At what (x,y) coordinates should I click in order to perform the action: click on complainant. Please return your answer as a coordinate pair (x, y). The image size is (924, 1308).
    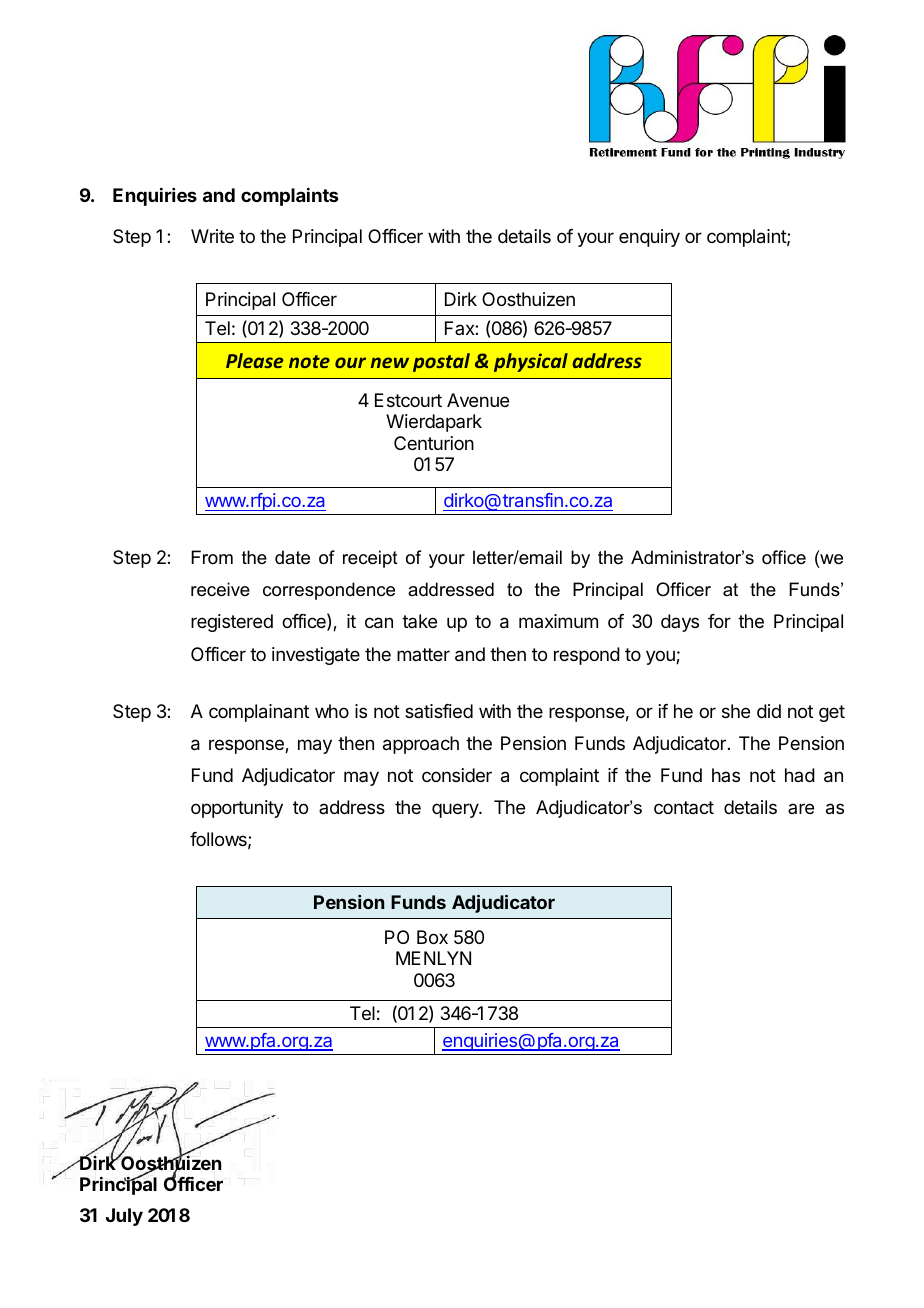
    Looking at the image, I should click on (259, 713).
